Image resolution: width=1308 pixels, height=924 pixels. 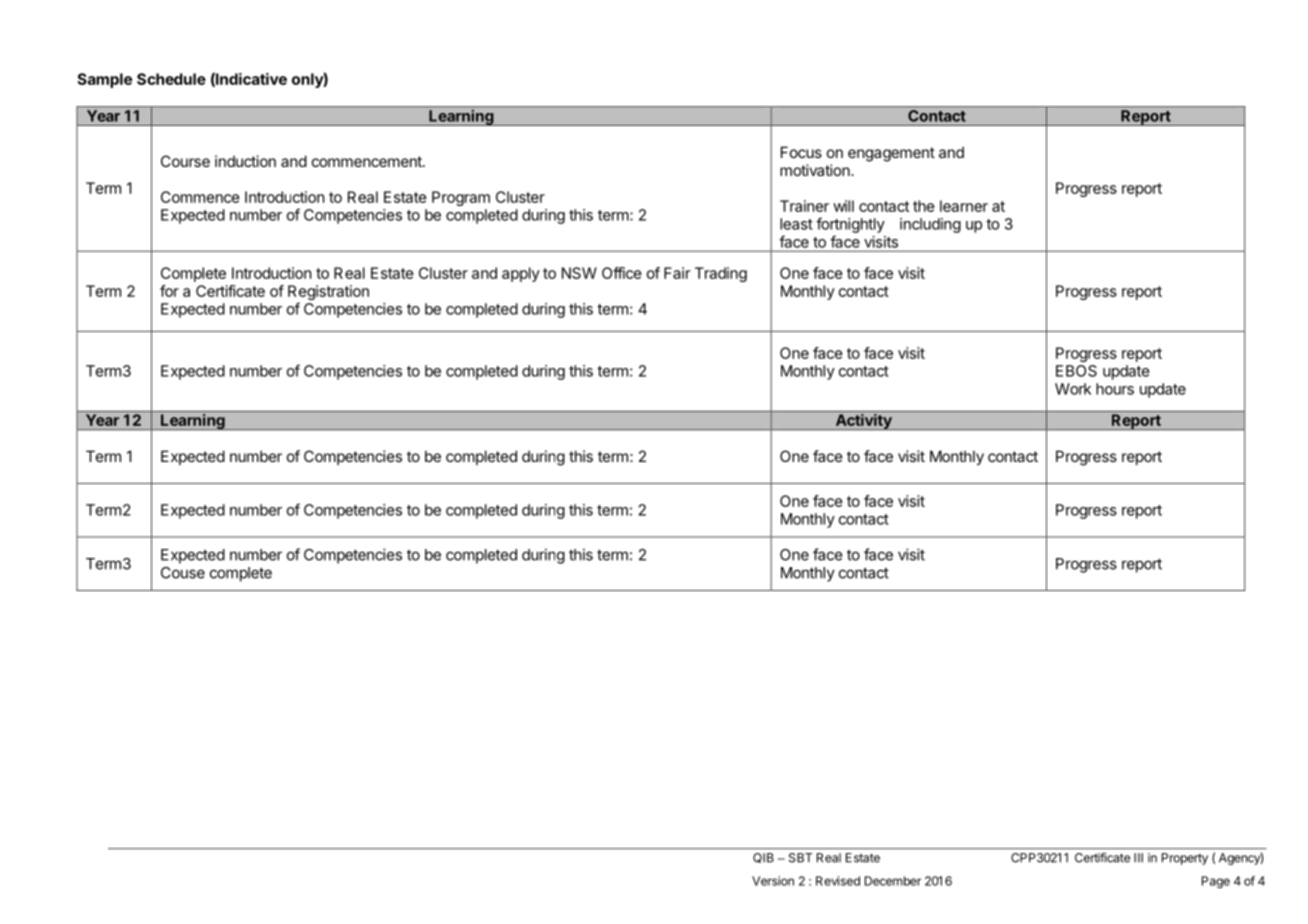 I want to click on Fair, so click(x=677, y=273).
